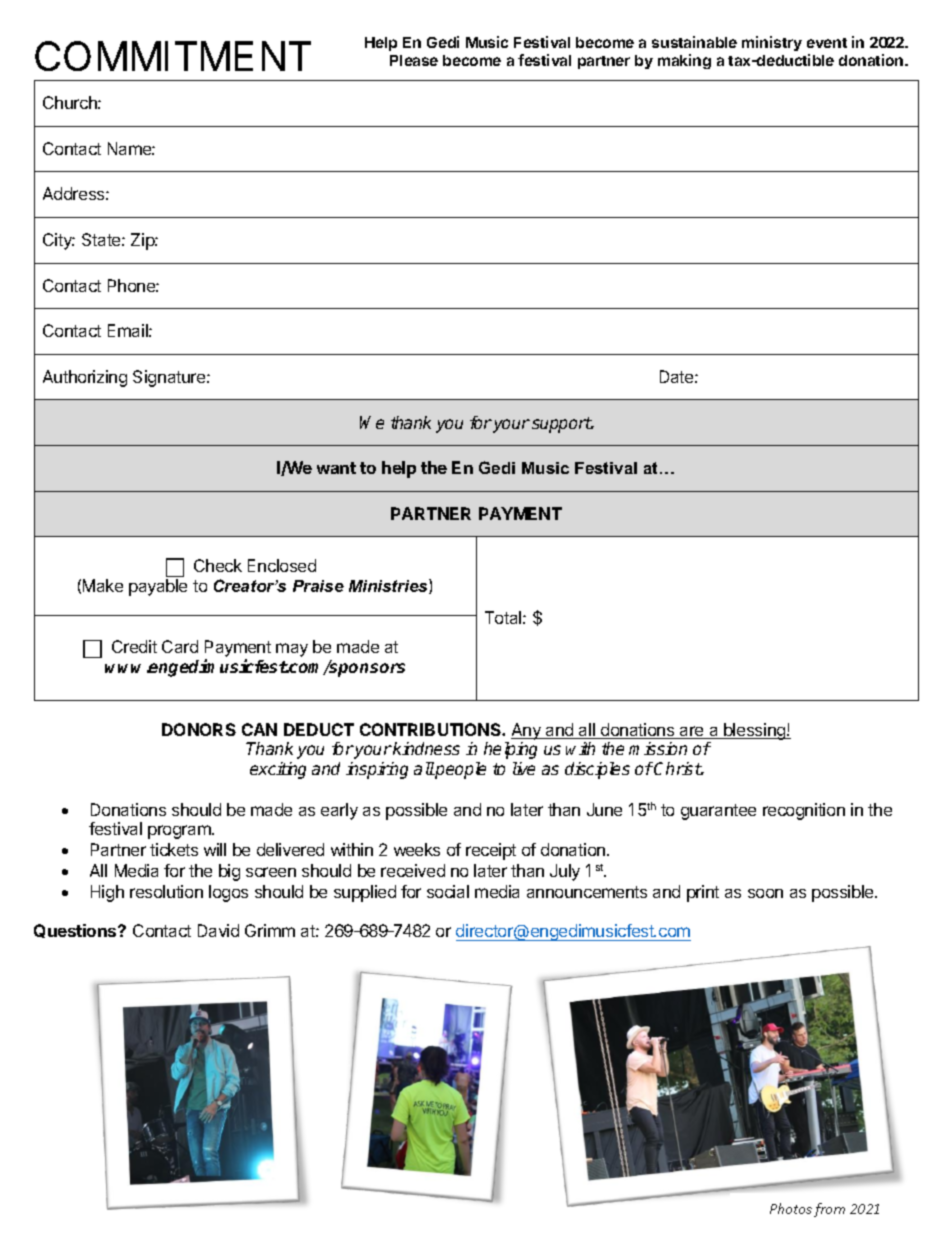 This screenshot has height=1233, width=952. Describe the element at coordinates (772, 43) in the screenshot. I see `ministry` at that location.
